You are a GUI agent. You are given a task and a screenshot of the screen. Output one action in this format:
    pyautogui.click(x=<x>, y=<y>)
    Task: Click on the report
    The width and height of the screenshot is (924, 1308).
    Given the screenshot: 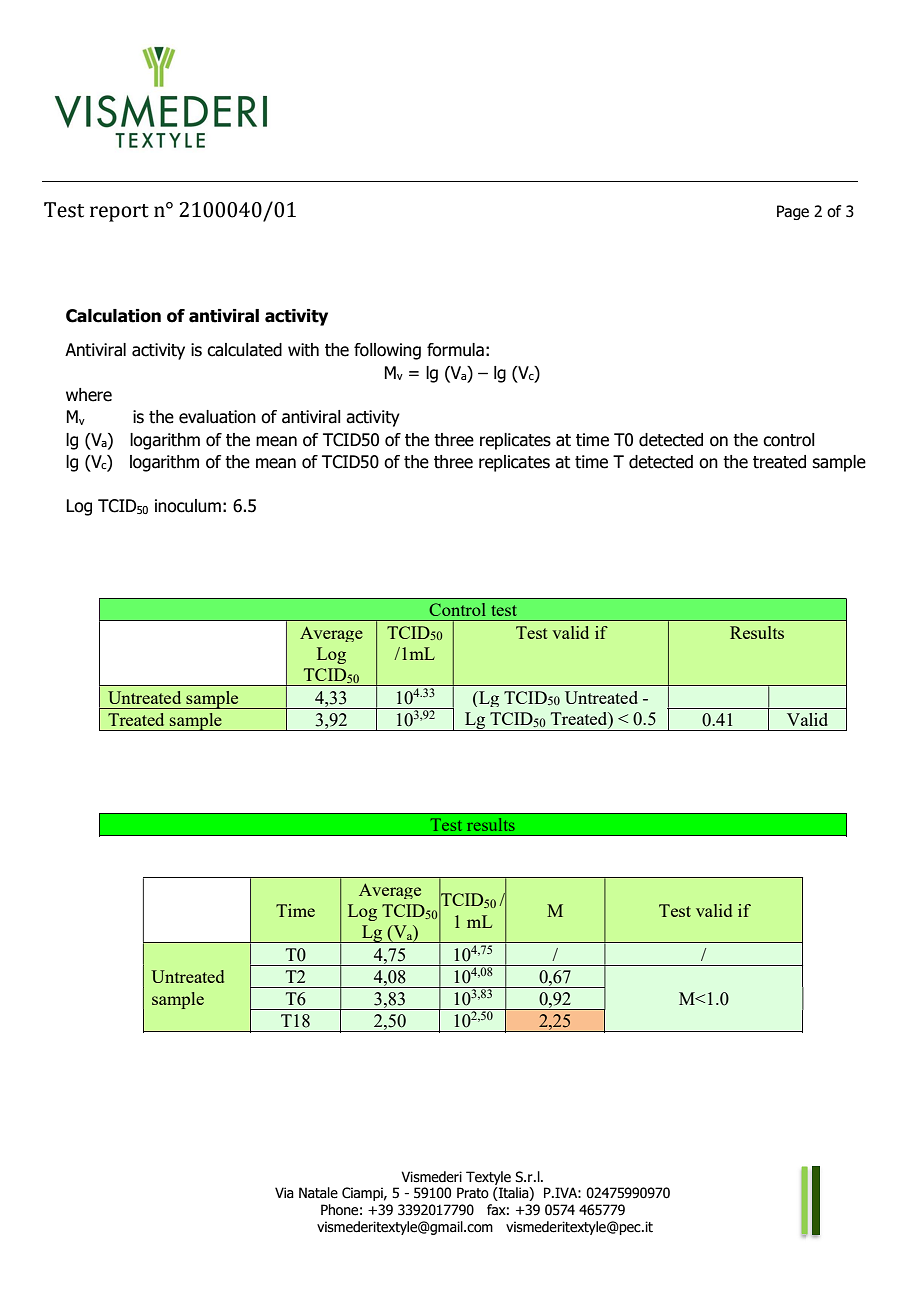 What is the action you would take?
    pyautogui.click(x=119, y=213)
